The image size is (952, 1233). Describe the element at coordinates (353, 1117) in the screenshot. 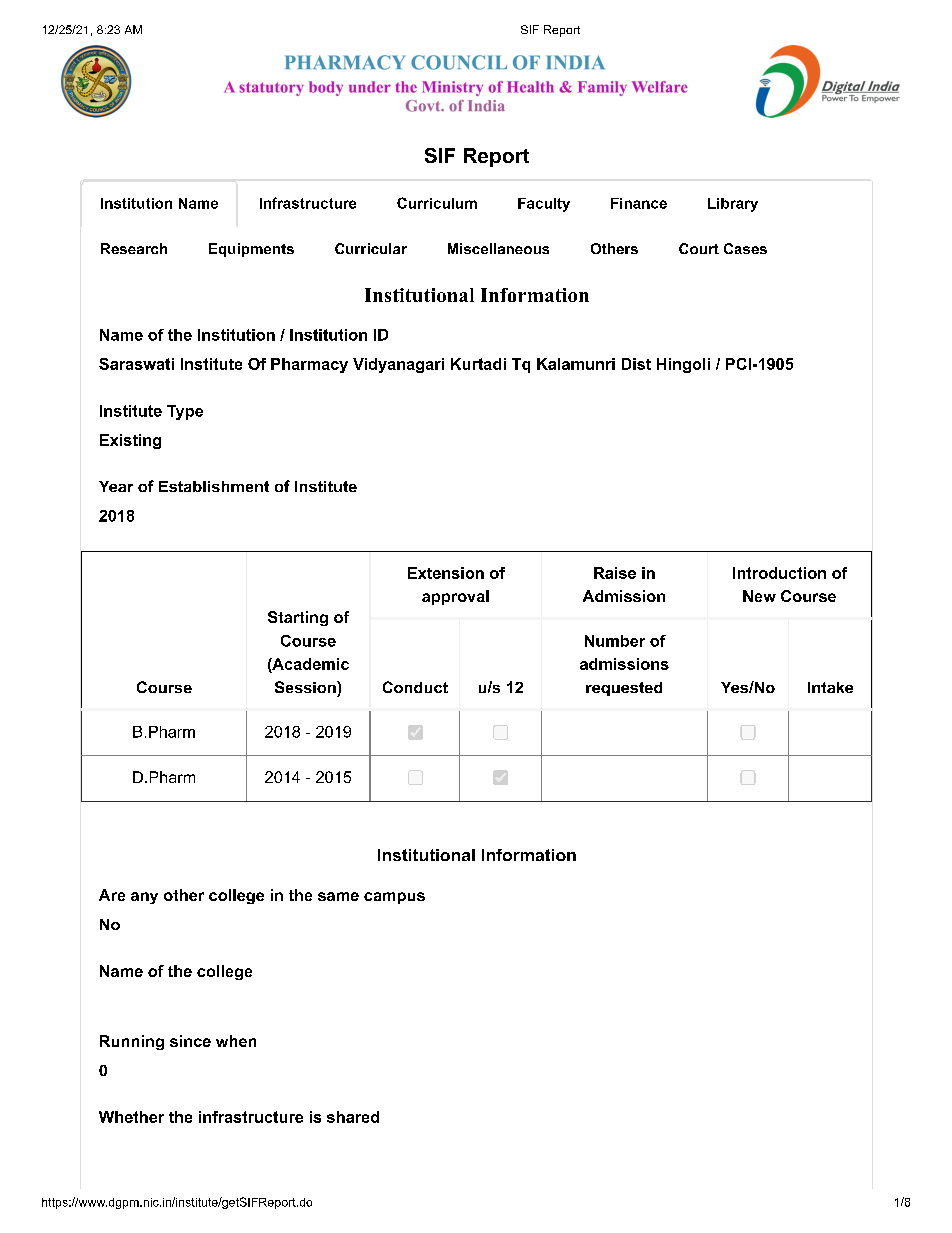

I see `shared` at that location.
